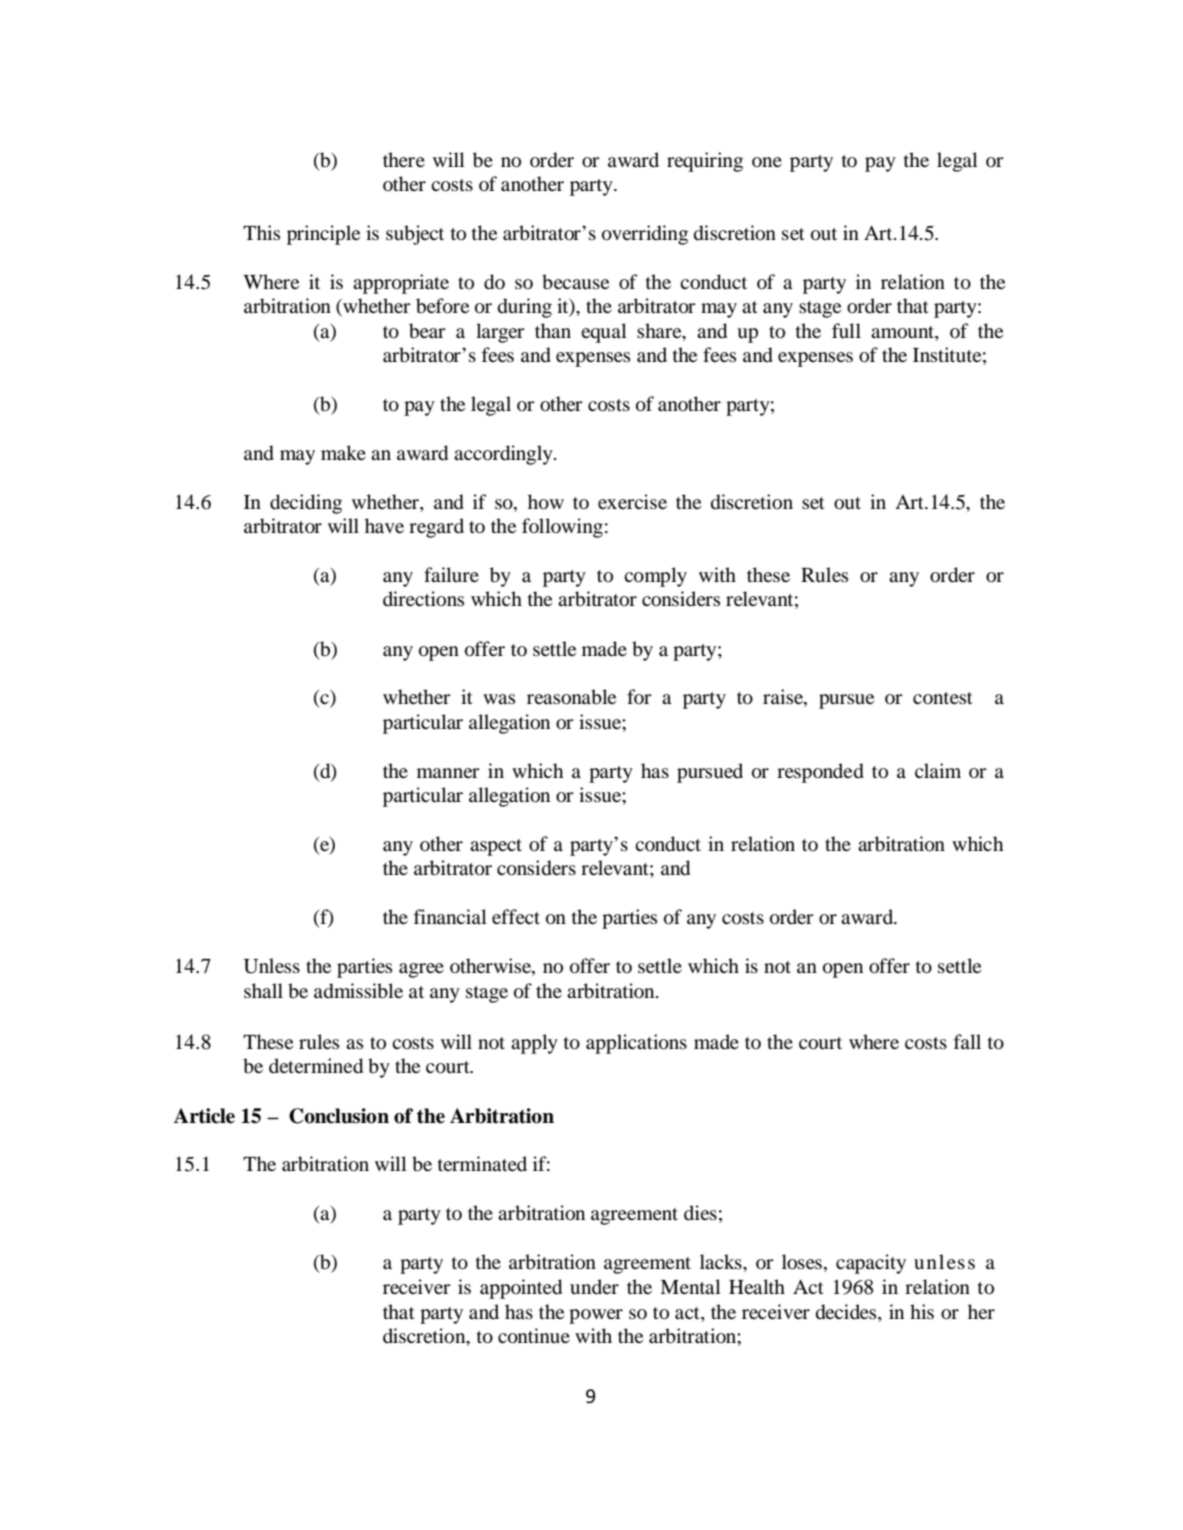 Image resolution: width=1183 pixels, height=1530 pixels. I want to click on fall, so click(967, 1041).
